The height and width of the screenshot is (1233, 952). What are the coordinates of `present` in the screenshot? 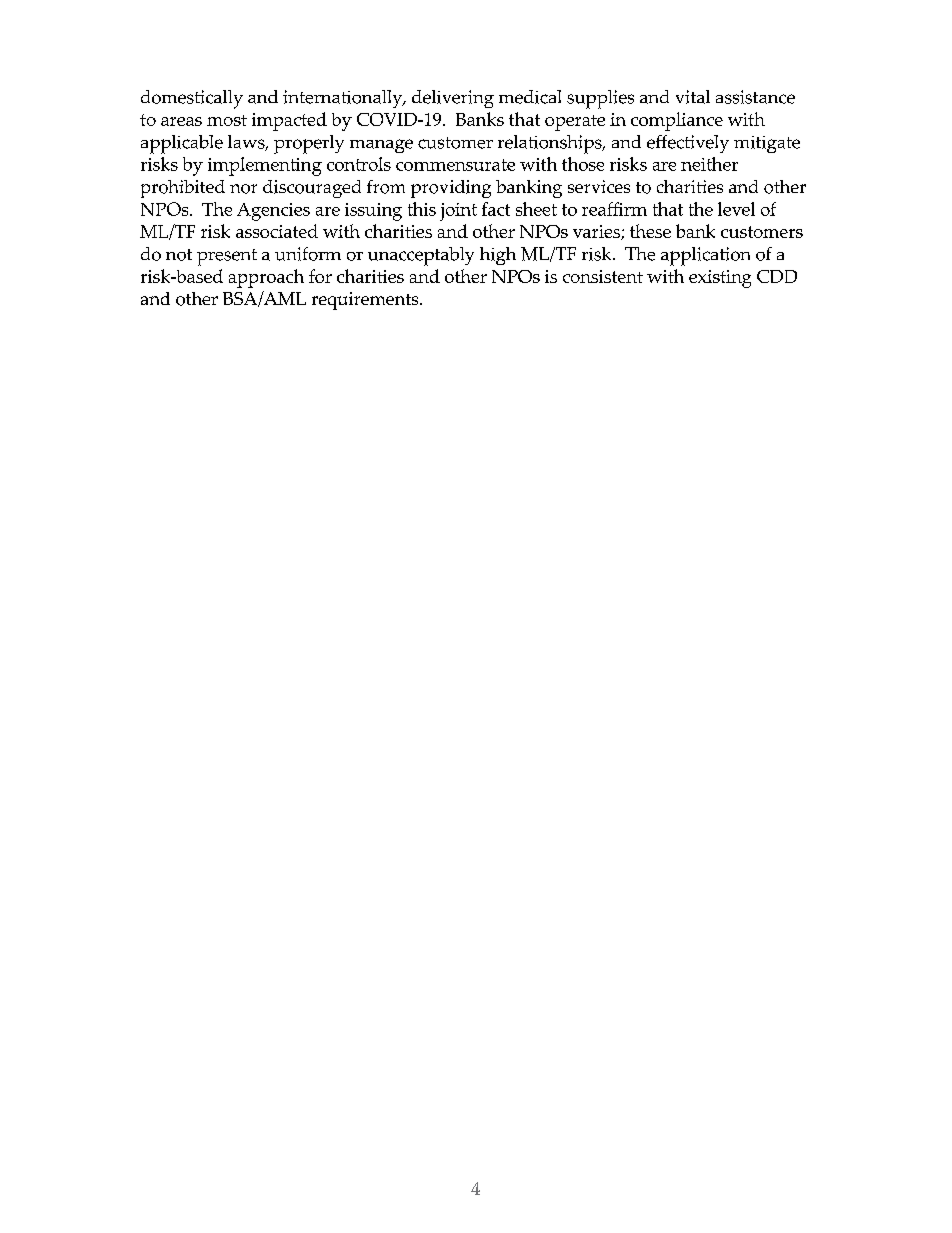 It's located at (227, 257).
